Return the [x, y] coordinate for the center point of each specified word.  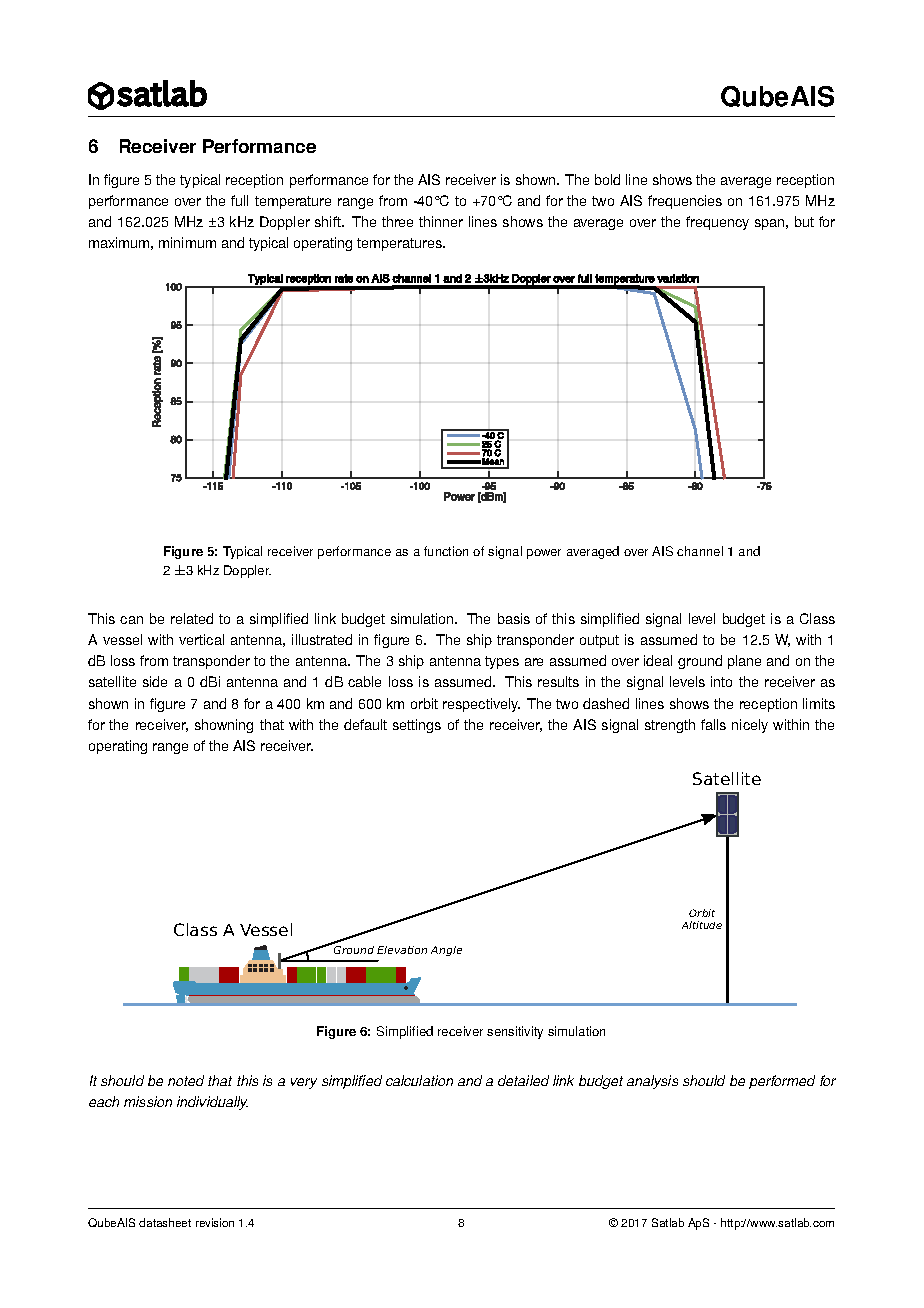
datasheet [165, 1222]
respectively [481, 705]
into [721, 681]
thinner [441, 221]
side [155, 681]
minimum [187, 242]
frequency [717, 223]
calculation [419, 1080]
